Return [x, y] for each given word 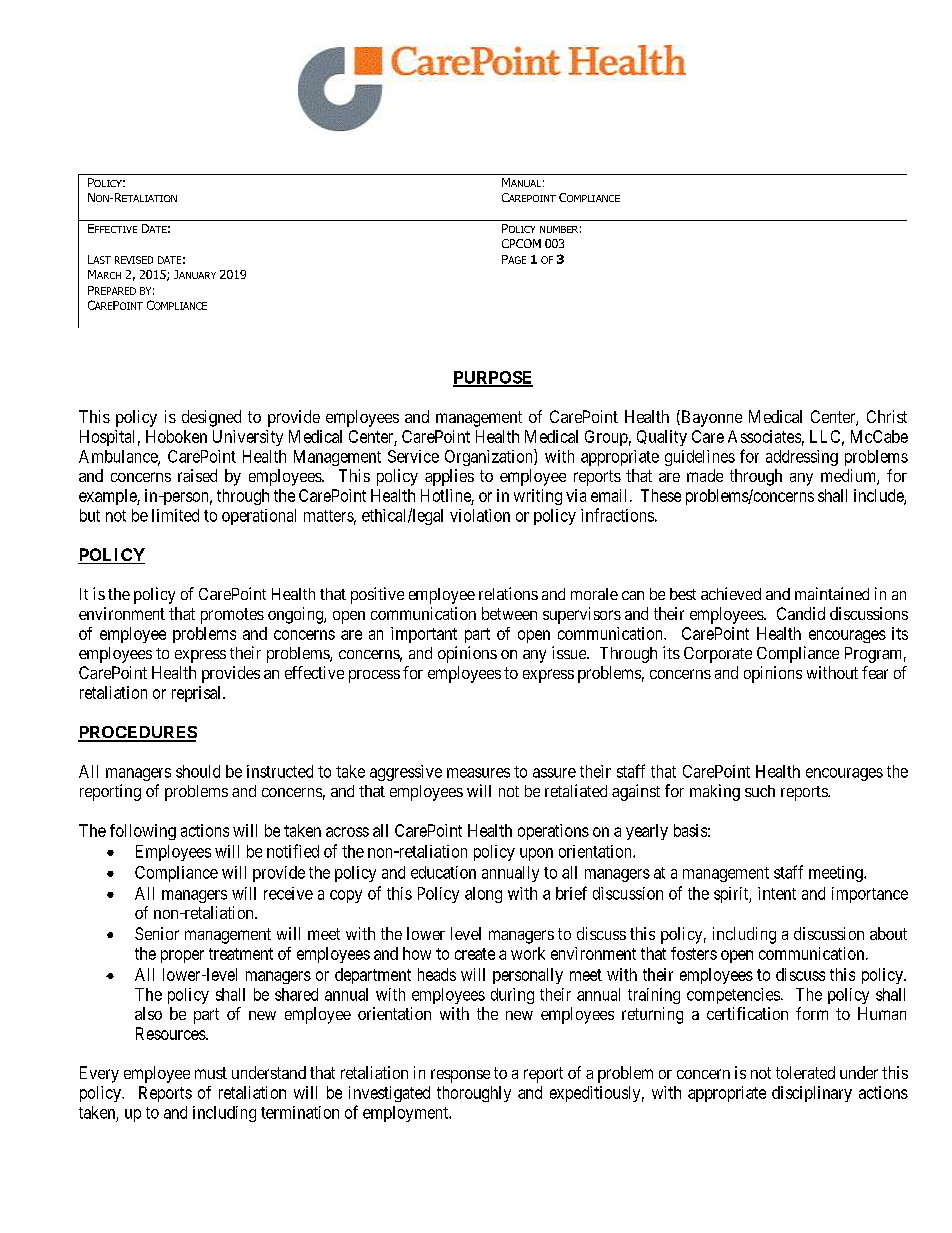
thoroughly [474, 1094]
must [211, 1073]
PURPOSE [493, 378]
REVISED [134, 260]
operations [553, 832]
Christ [887, 416]
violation [480, 515]
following [143, 832]
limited [175, 515]
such [760, 791]
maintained [832, 593]
